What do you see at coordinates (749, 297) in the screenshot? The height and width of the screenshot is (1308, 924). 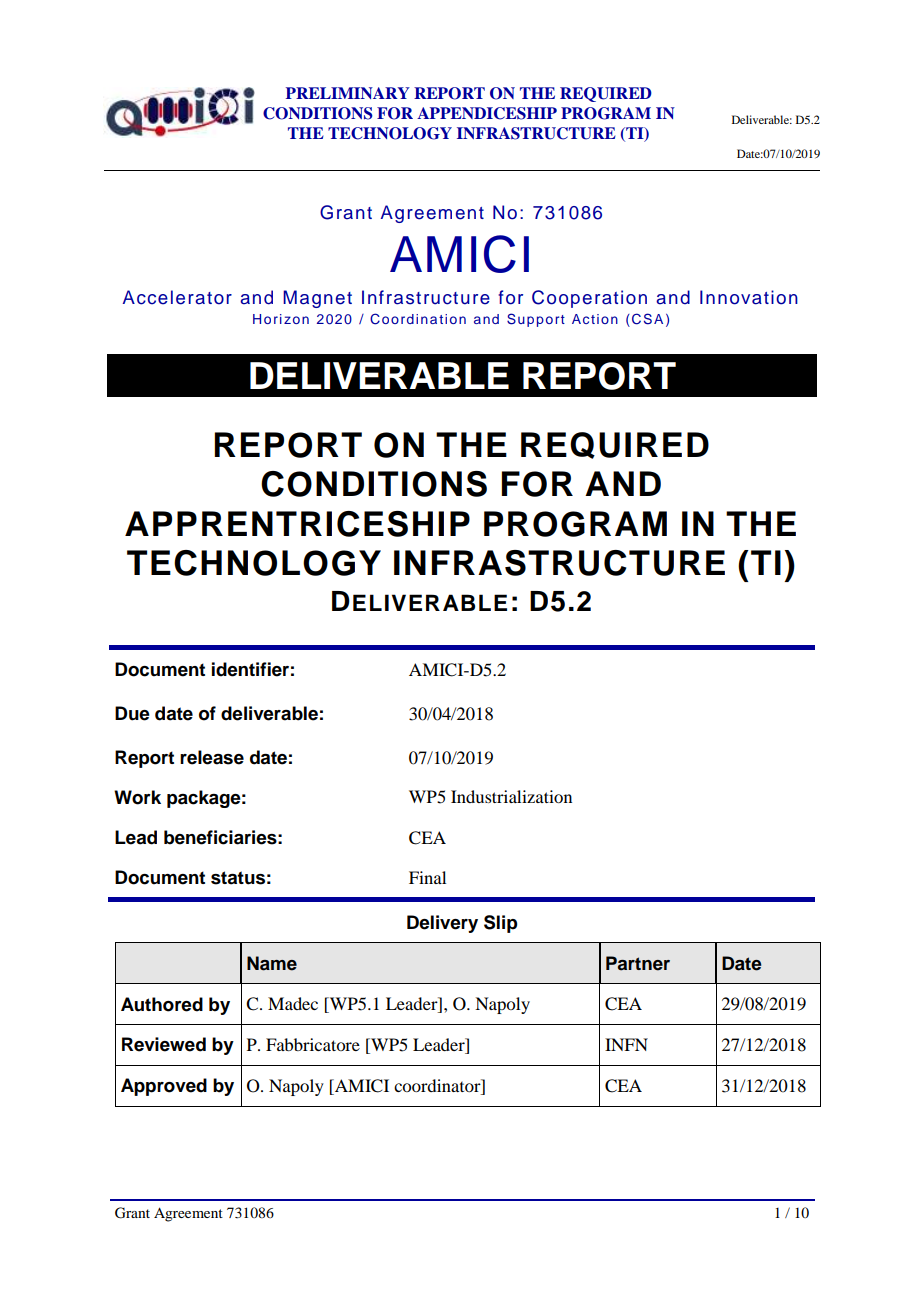 I see `Innovation` at bounding box center [749, 297].
